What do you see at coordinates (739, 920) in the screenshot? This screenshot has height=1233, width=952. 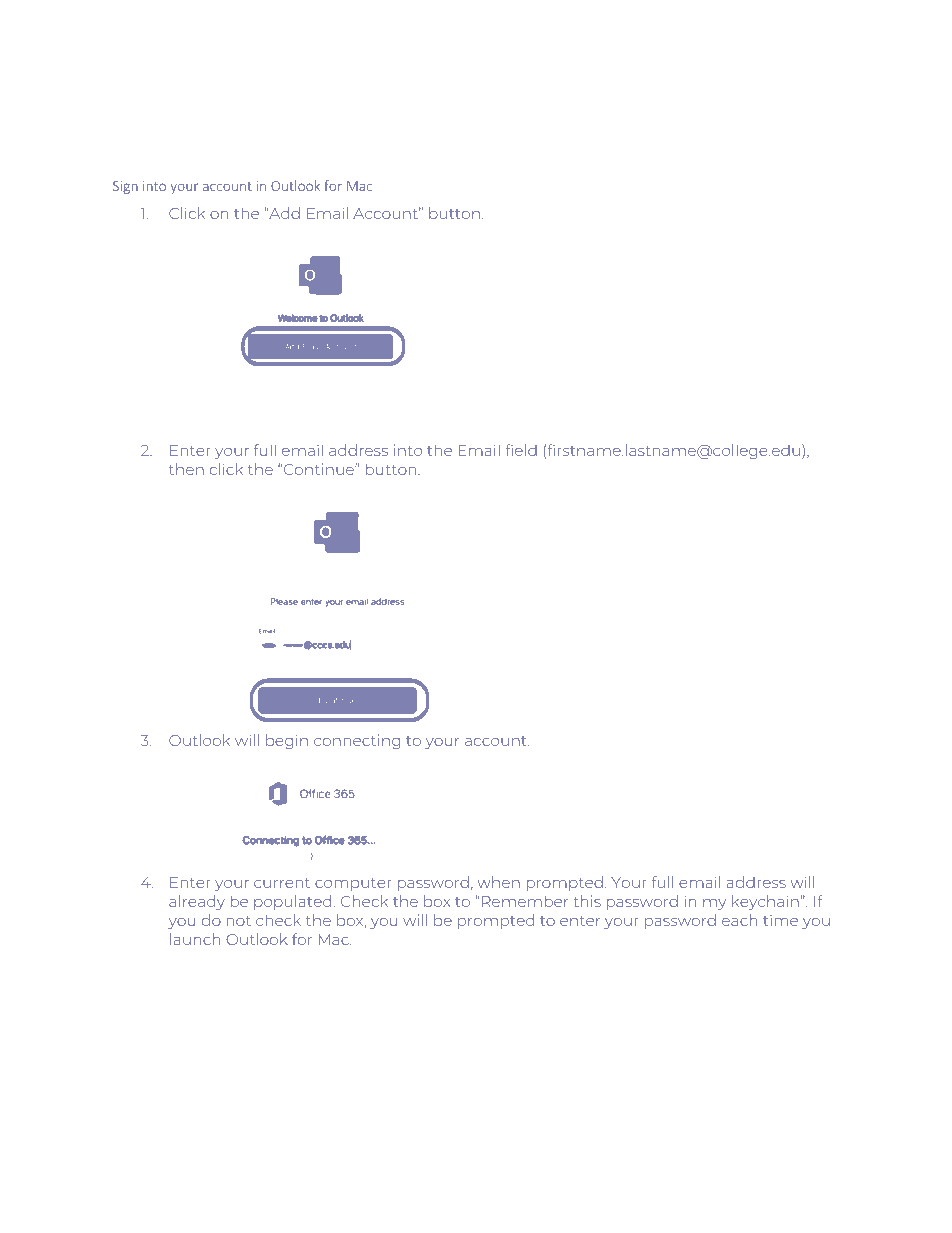 I see `each` at bounding box center [739, 920].
